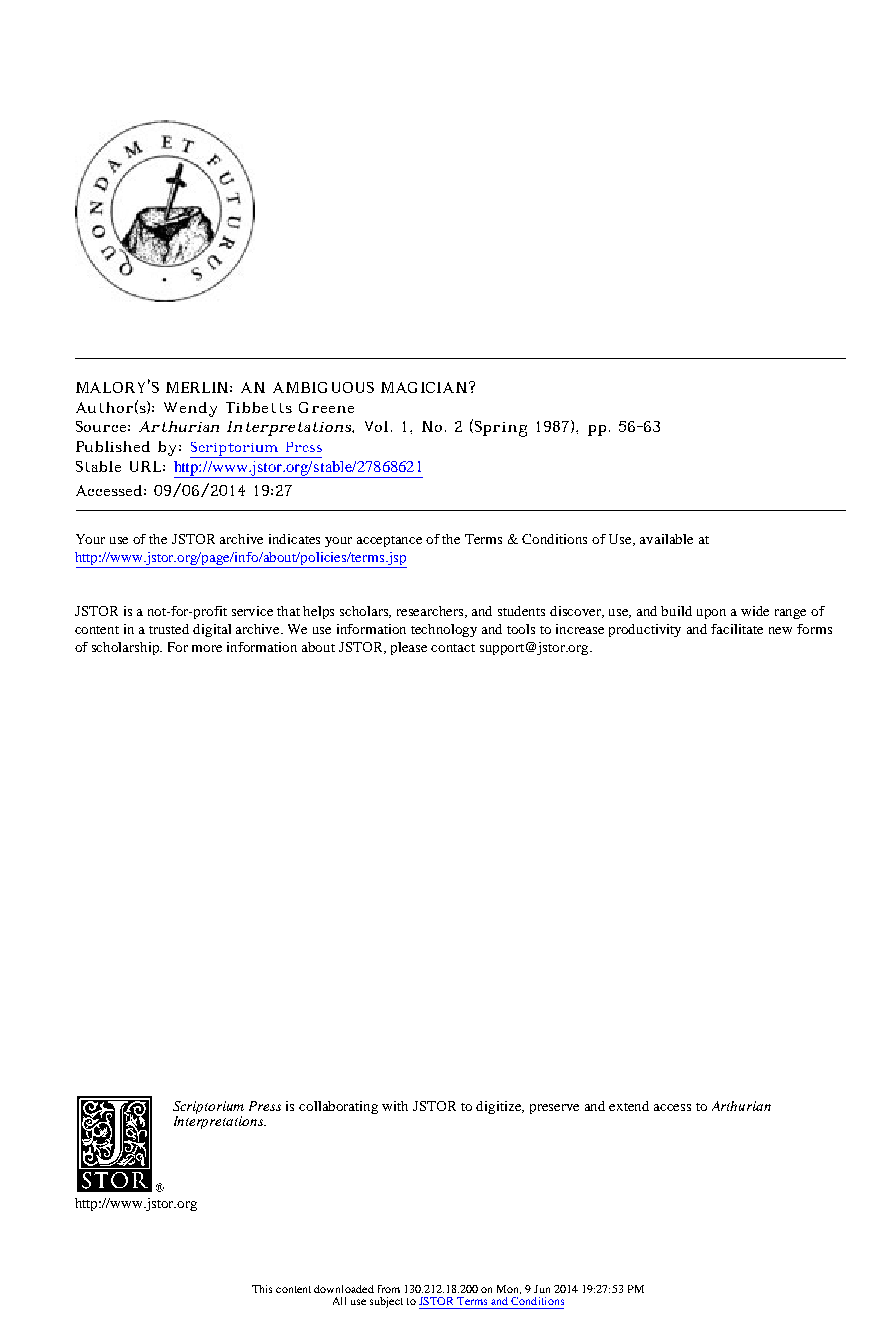  Describe the element at coordinates (262, 1289) in the screenshot. I see `This` at that location.
